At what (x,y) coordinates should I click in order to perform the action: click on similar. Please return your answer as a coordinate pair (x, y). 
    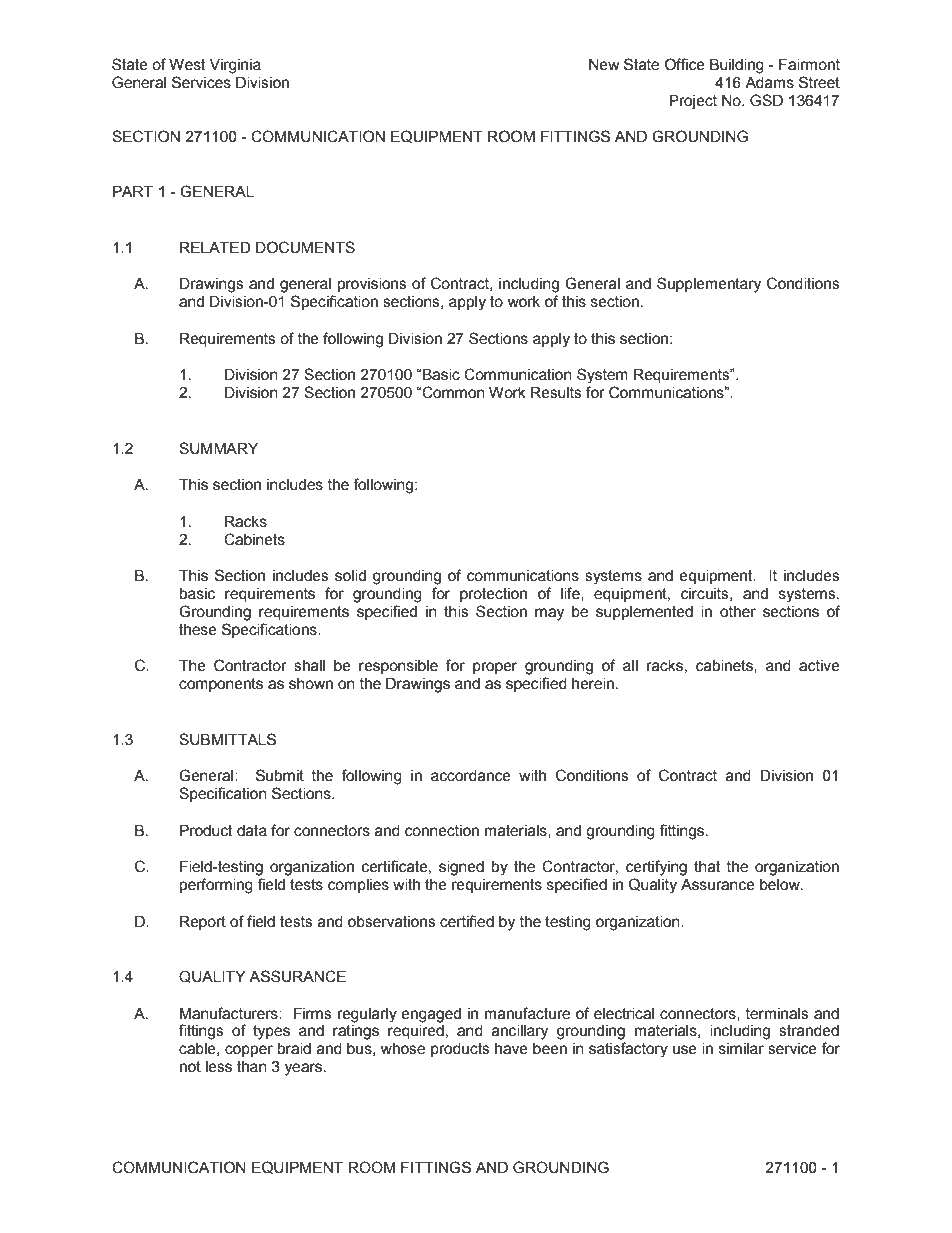
    Looking at the image, I should click on (741, 1049).
